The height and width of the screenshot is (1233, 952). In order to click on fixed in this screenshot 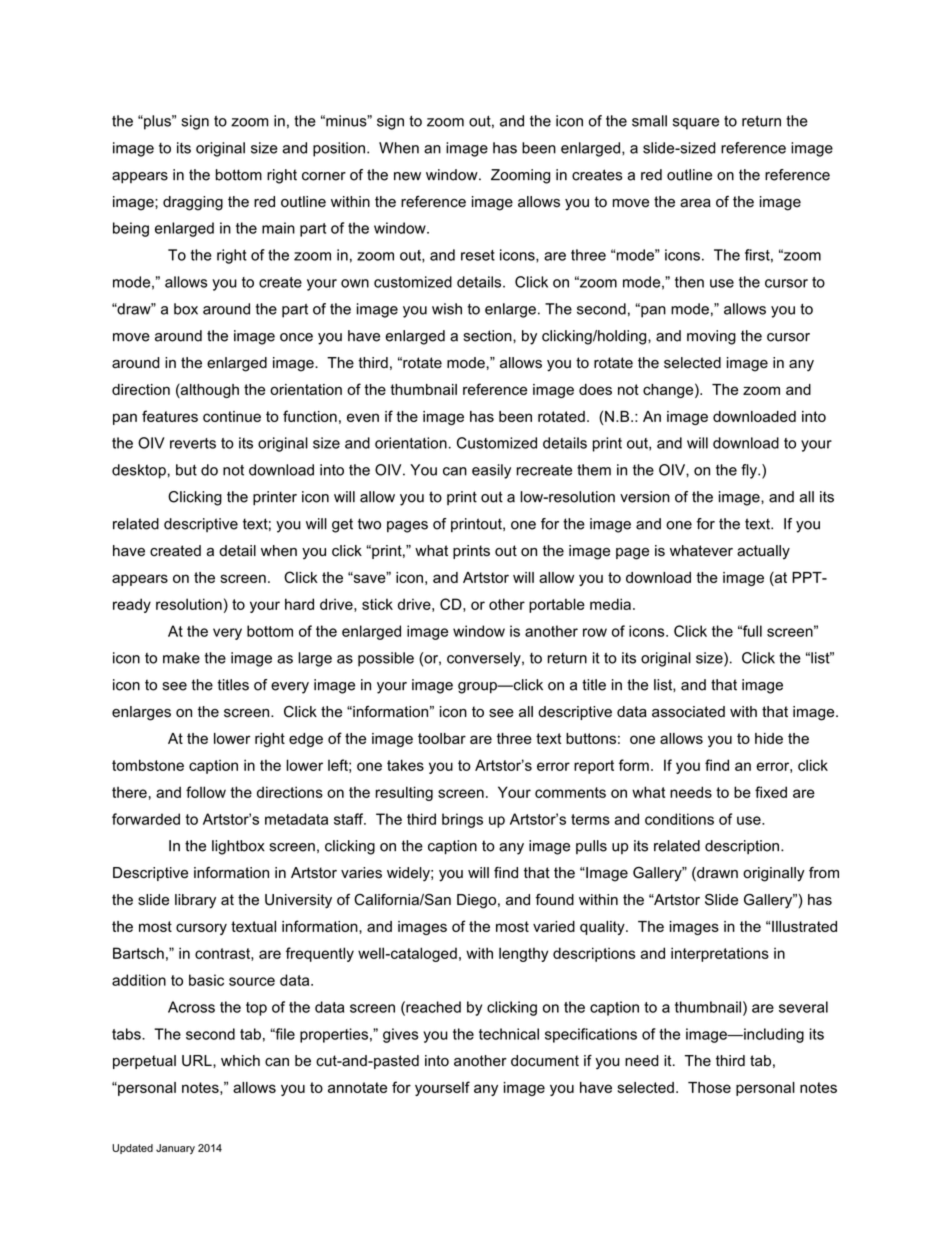, I will do `click(771, 792)`.
